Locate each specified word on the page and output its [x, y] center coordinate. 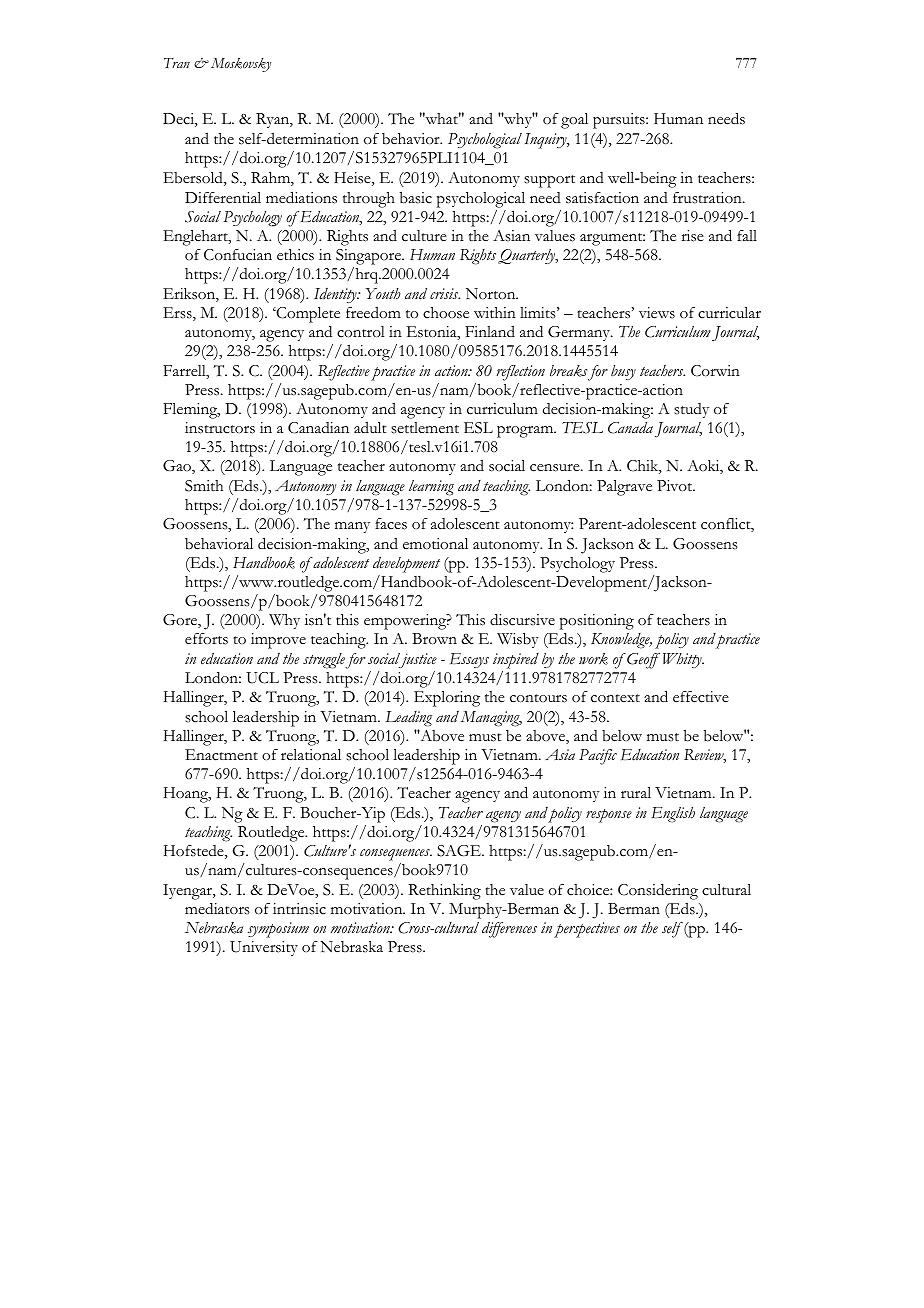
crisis [445, 293]
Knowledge [621, 641]
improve [278, 641]
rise [692, 236]
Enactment [221, 755]
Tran [177, 63]
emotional [435, 544]
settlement [425, 428]
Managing [491, 719]
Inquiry [546, 141]
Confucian [238, 255]
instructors [220, 428]
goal [574, 121]
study [691, 410]
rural [636, 792]
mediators [217, 908]
